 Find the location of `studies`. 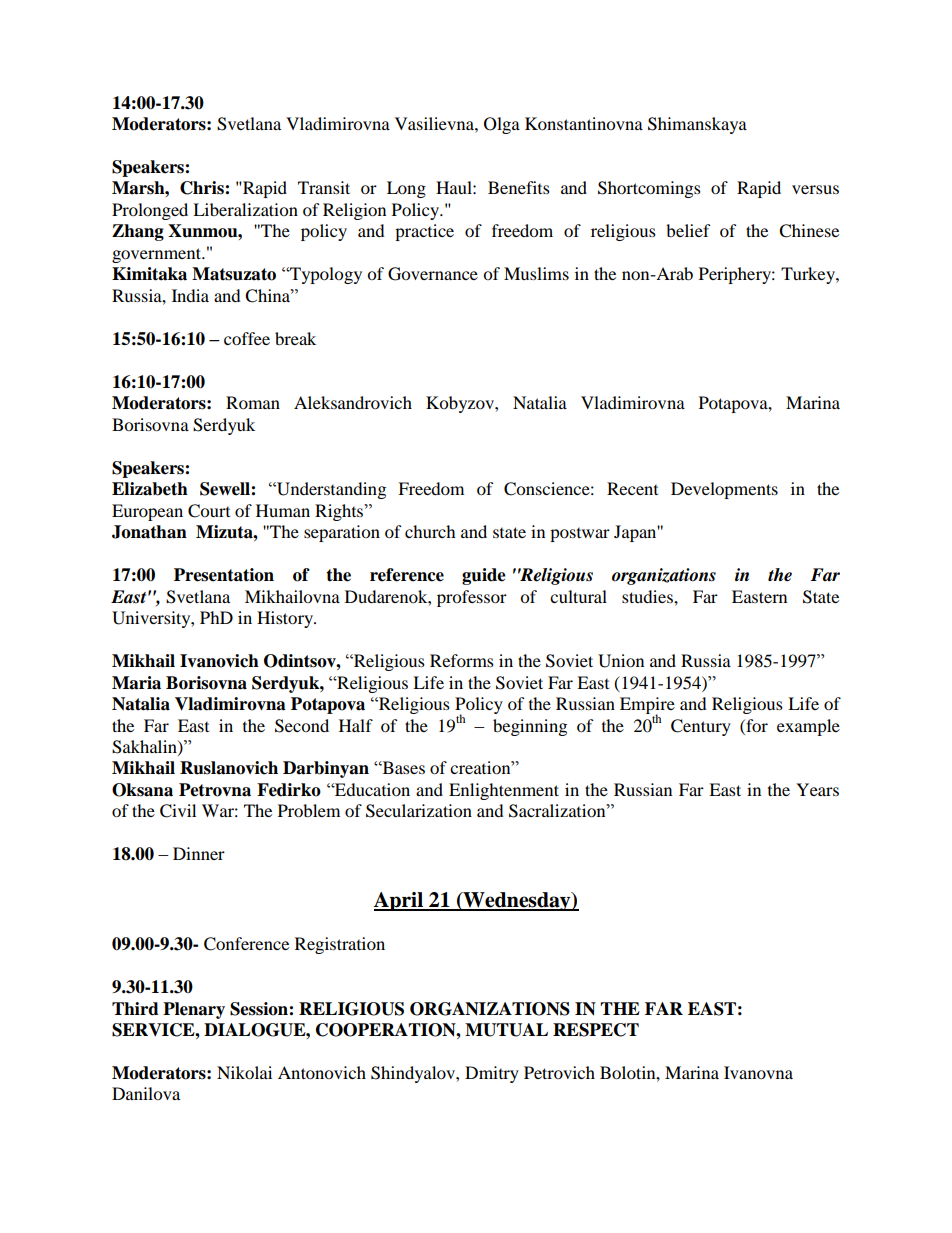

studies is located at coordinates (648, 596).
